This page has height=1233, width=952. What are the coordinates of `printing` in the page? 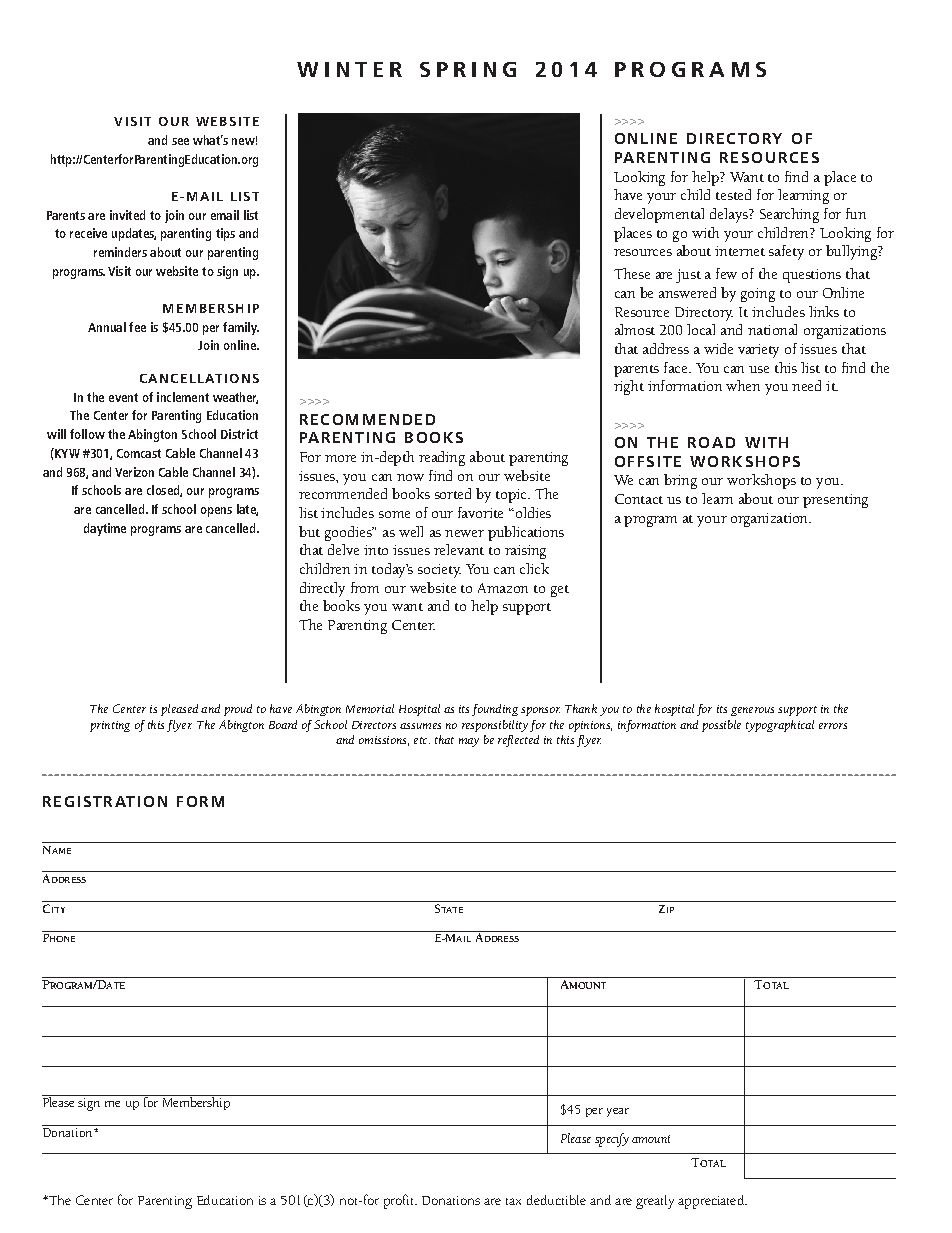 It's located at (110, 726).
